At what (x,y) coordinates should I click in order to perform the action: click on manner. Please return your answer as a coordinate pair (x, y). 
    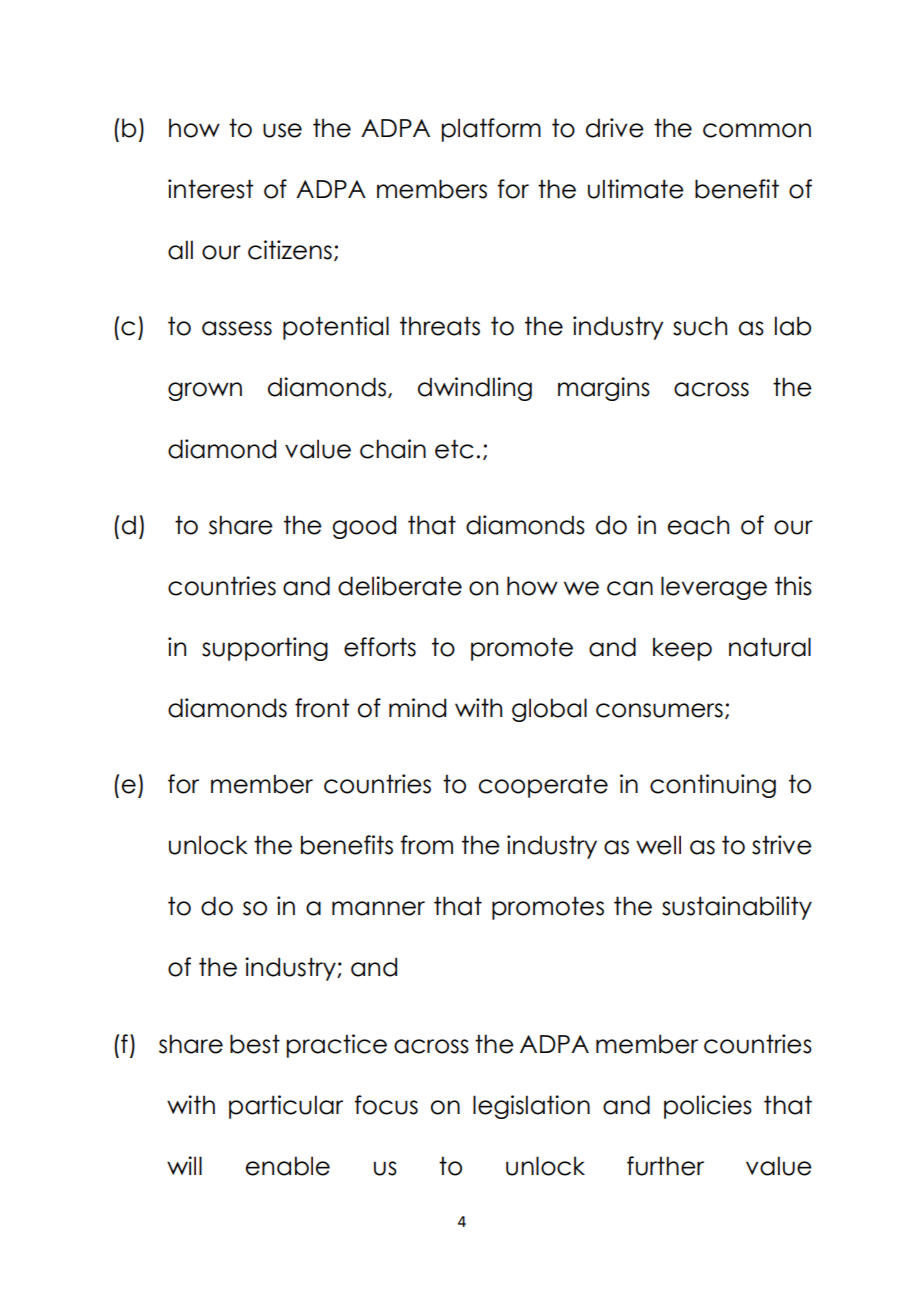
    Looking at the image, I should click on (378, 908).
